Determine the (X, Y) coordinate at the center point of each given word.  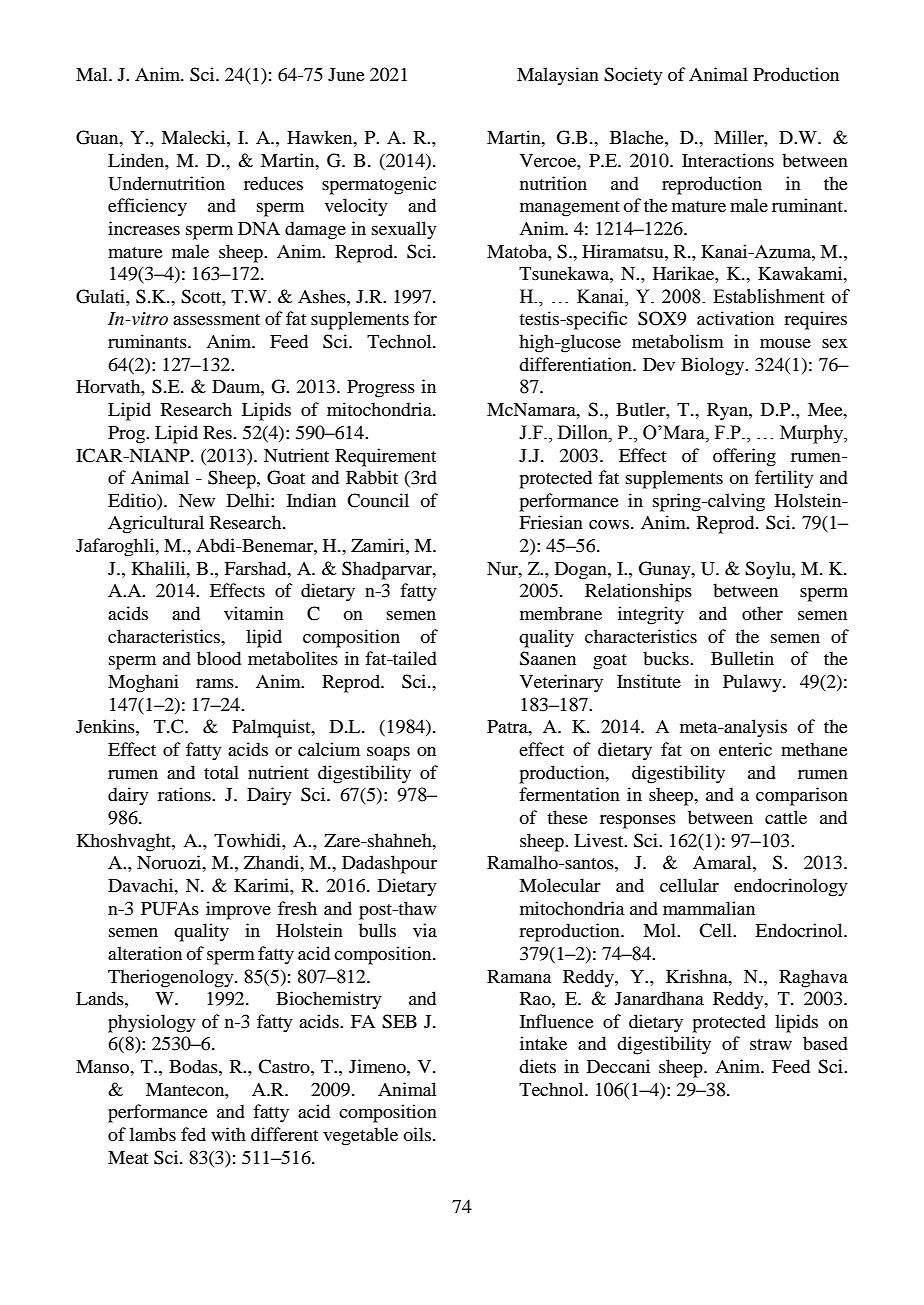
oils (418, 1134)
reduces (273, 183)
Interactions (728, 160)
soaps (388, 754)
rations (185, 794)
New (197, 500)
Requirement (385, 457)
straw (771, 1044)
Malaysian (558, 76)
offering (744, 457)
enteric (745, 749)
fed (193, 1134)
